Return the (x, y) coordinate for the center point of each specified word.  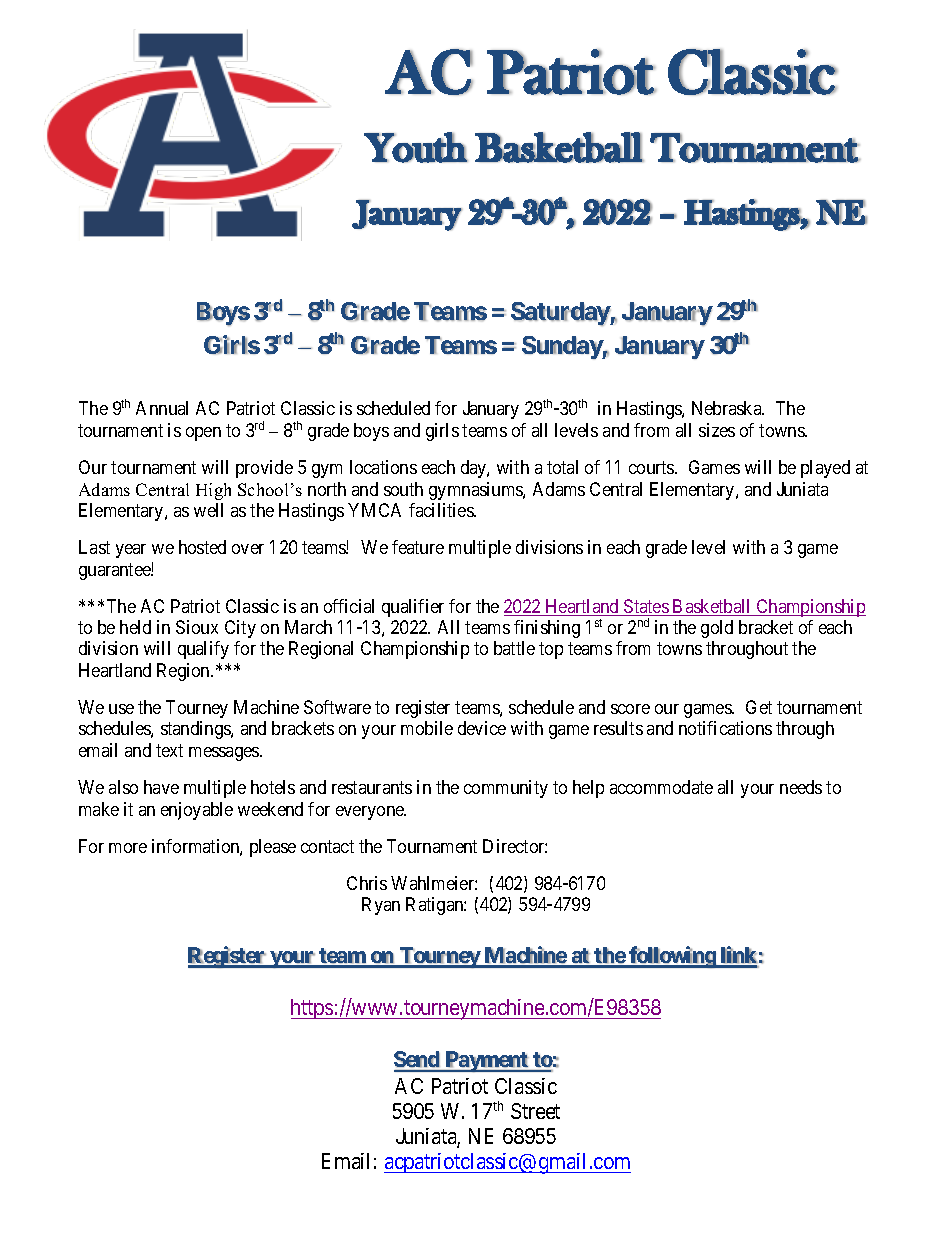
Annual (162, 408)
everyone (371, 813)
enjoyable (197, 811)
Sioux (197, 627)
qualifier (413, 608)
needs (801, 787)
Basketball (712, 607)
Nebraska (728, 408)
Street (535, 1111)
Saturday (561, 314)
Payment (486, 1061)
